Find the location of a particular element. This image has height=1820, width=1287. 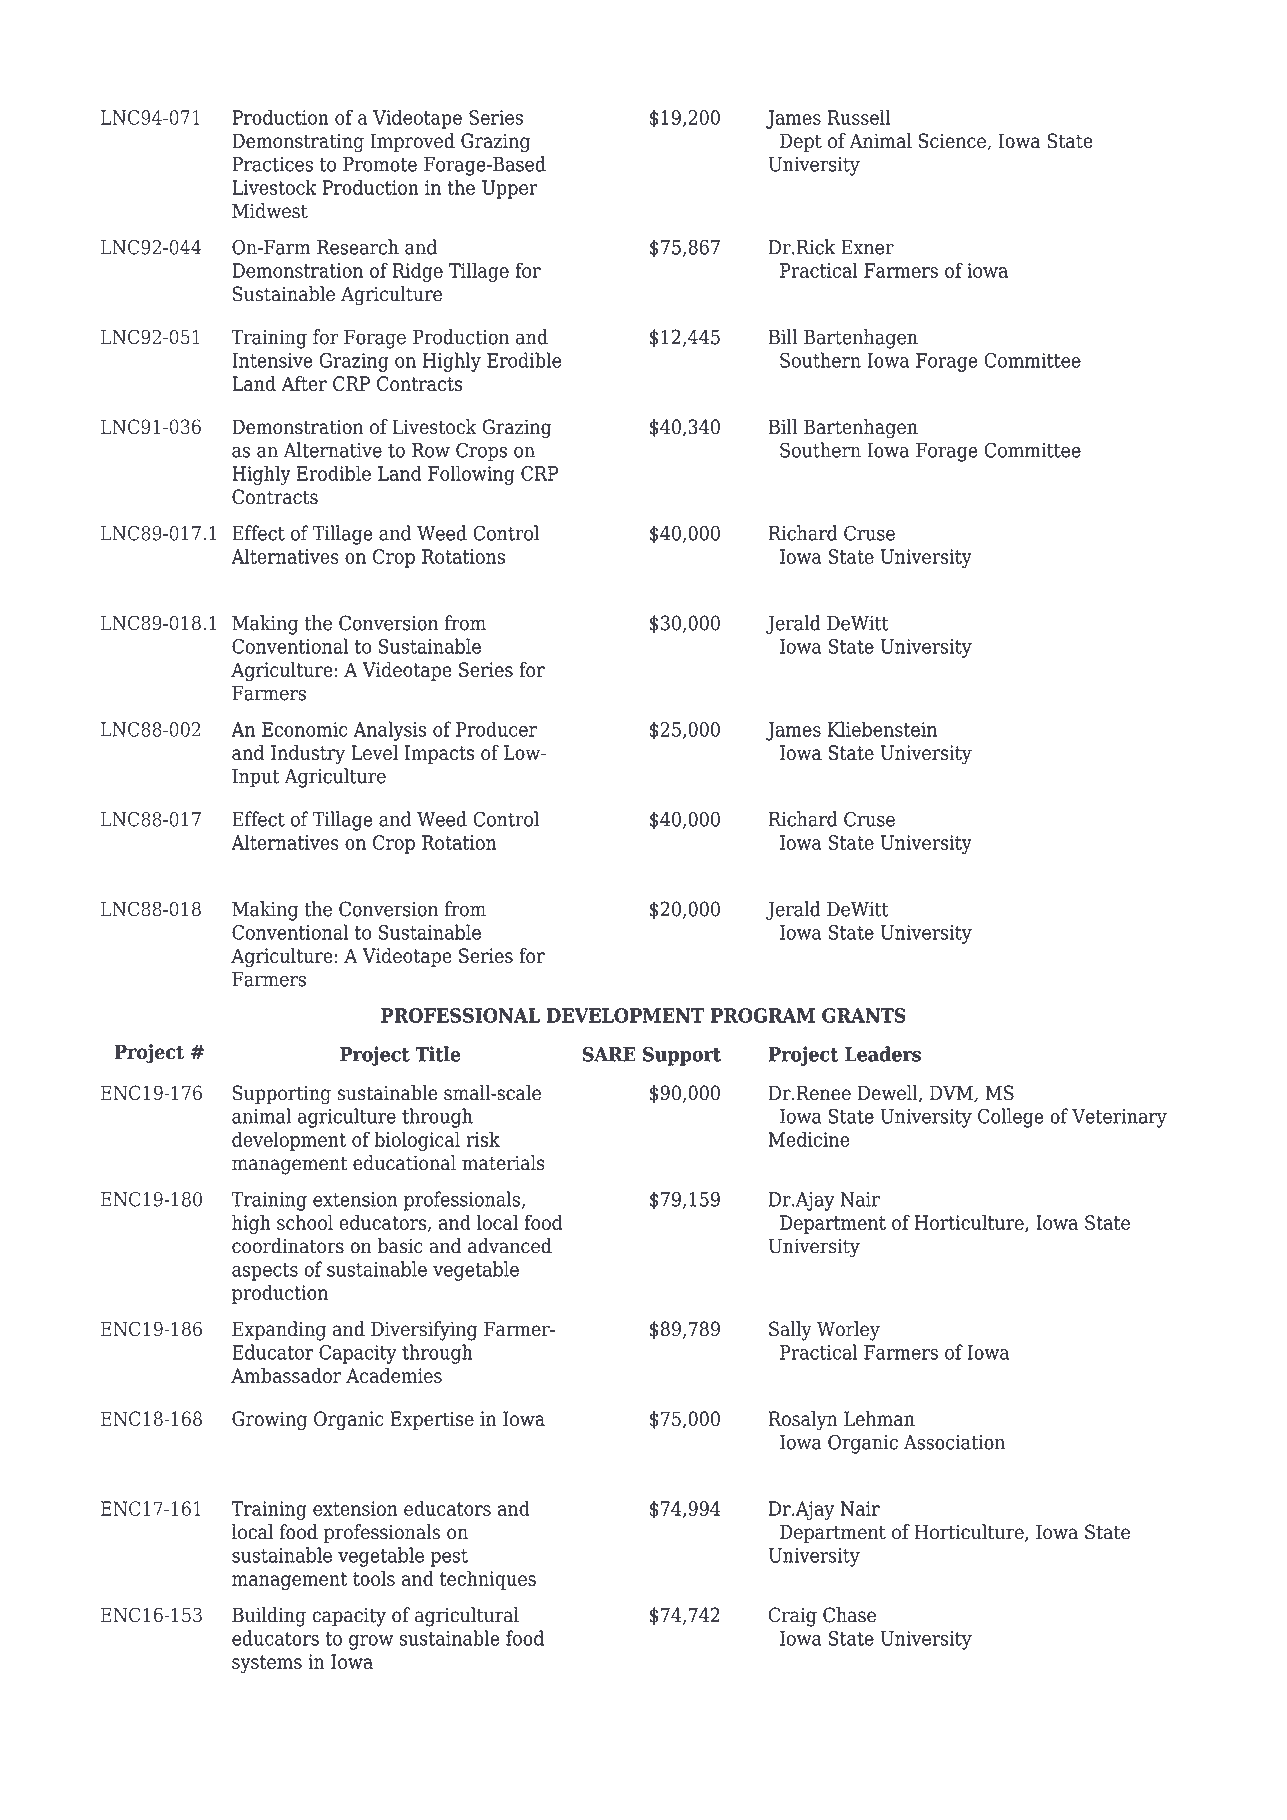

Medicine is located at coordinates (809, 1139).
